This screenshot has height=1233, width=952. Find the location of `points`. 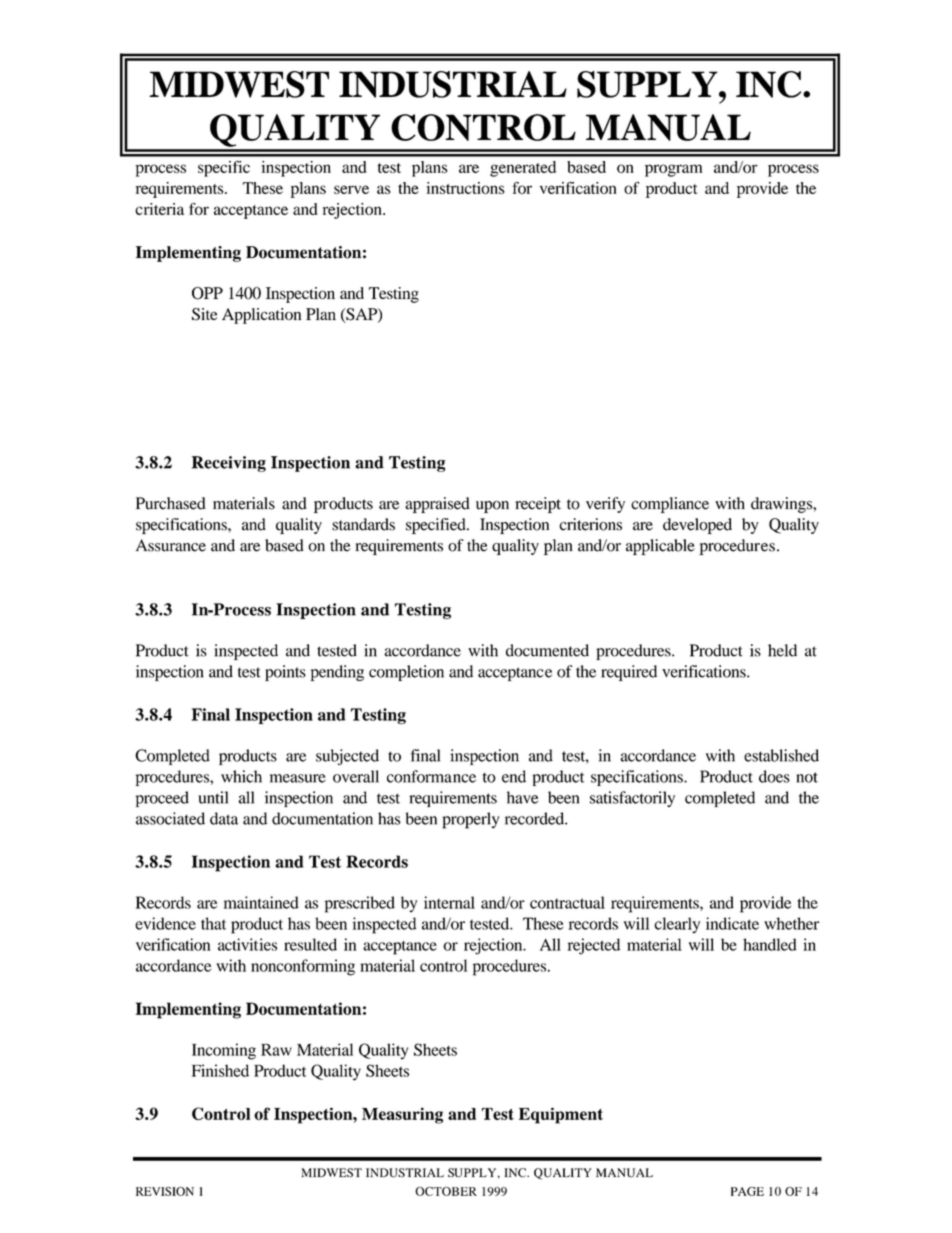

points is located at coordinates (285, 673).
